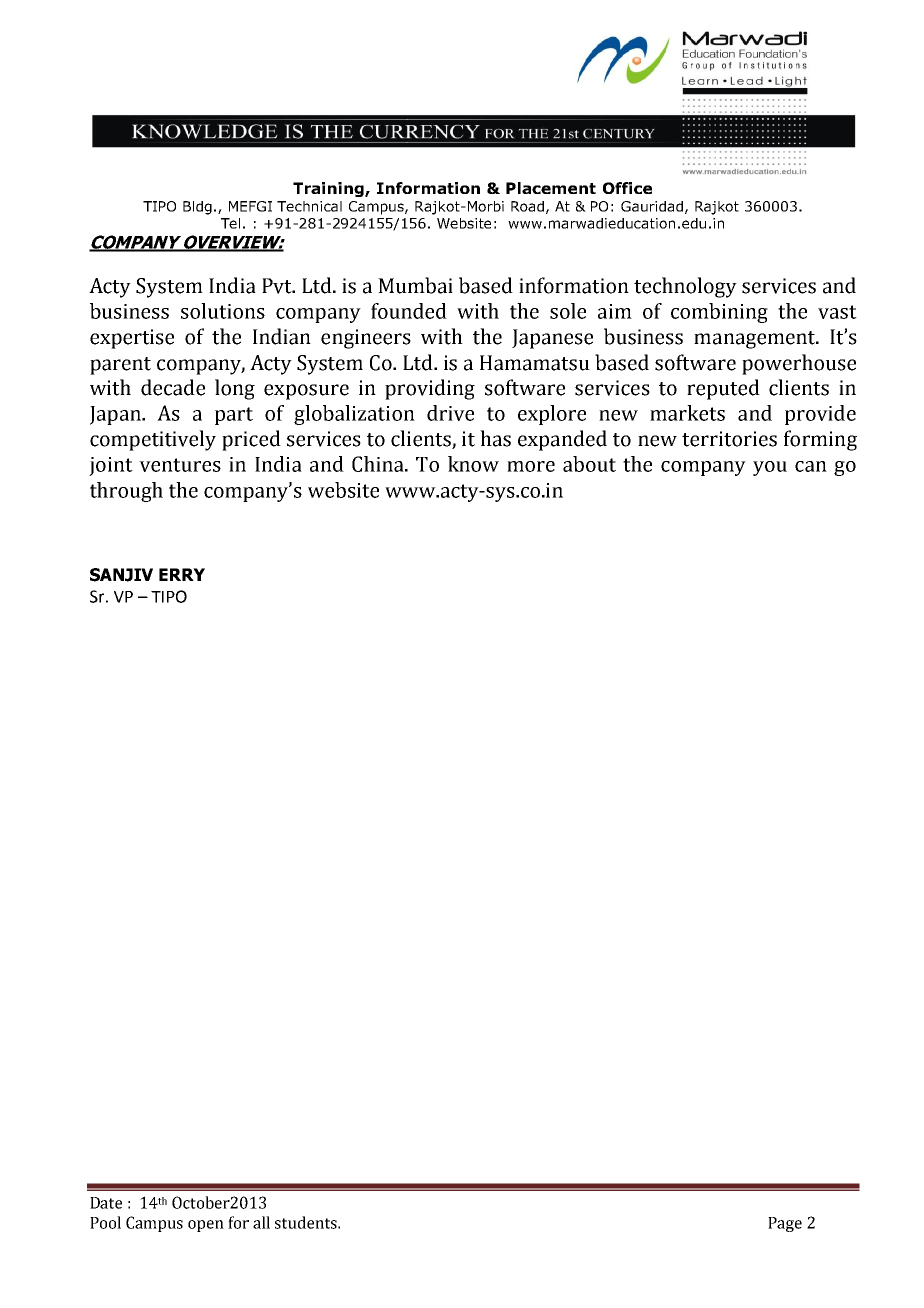  I want to click on know, so click(473, 464).
